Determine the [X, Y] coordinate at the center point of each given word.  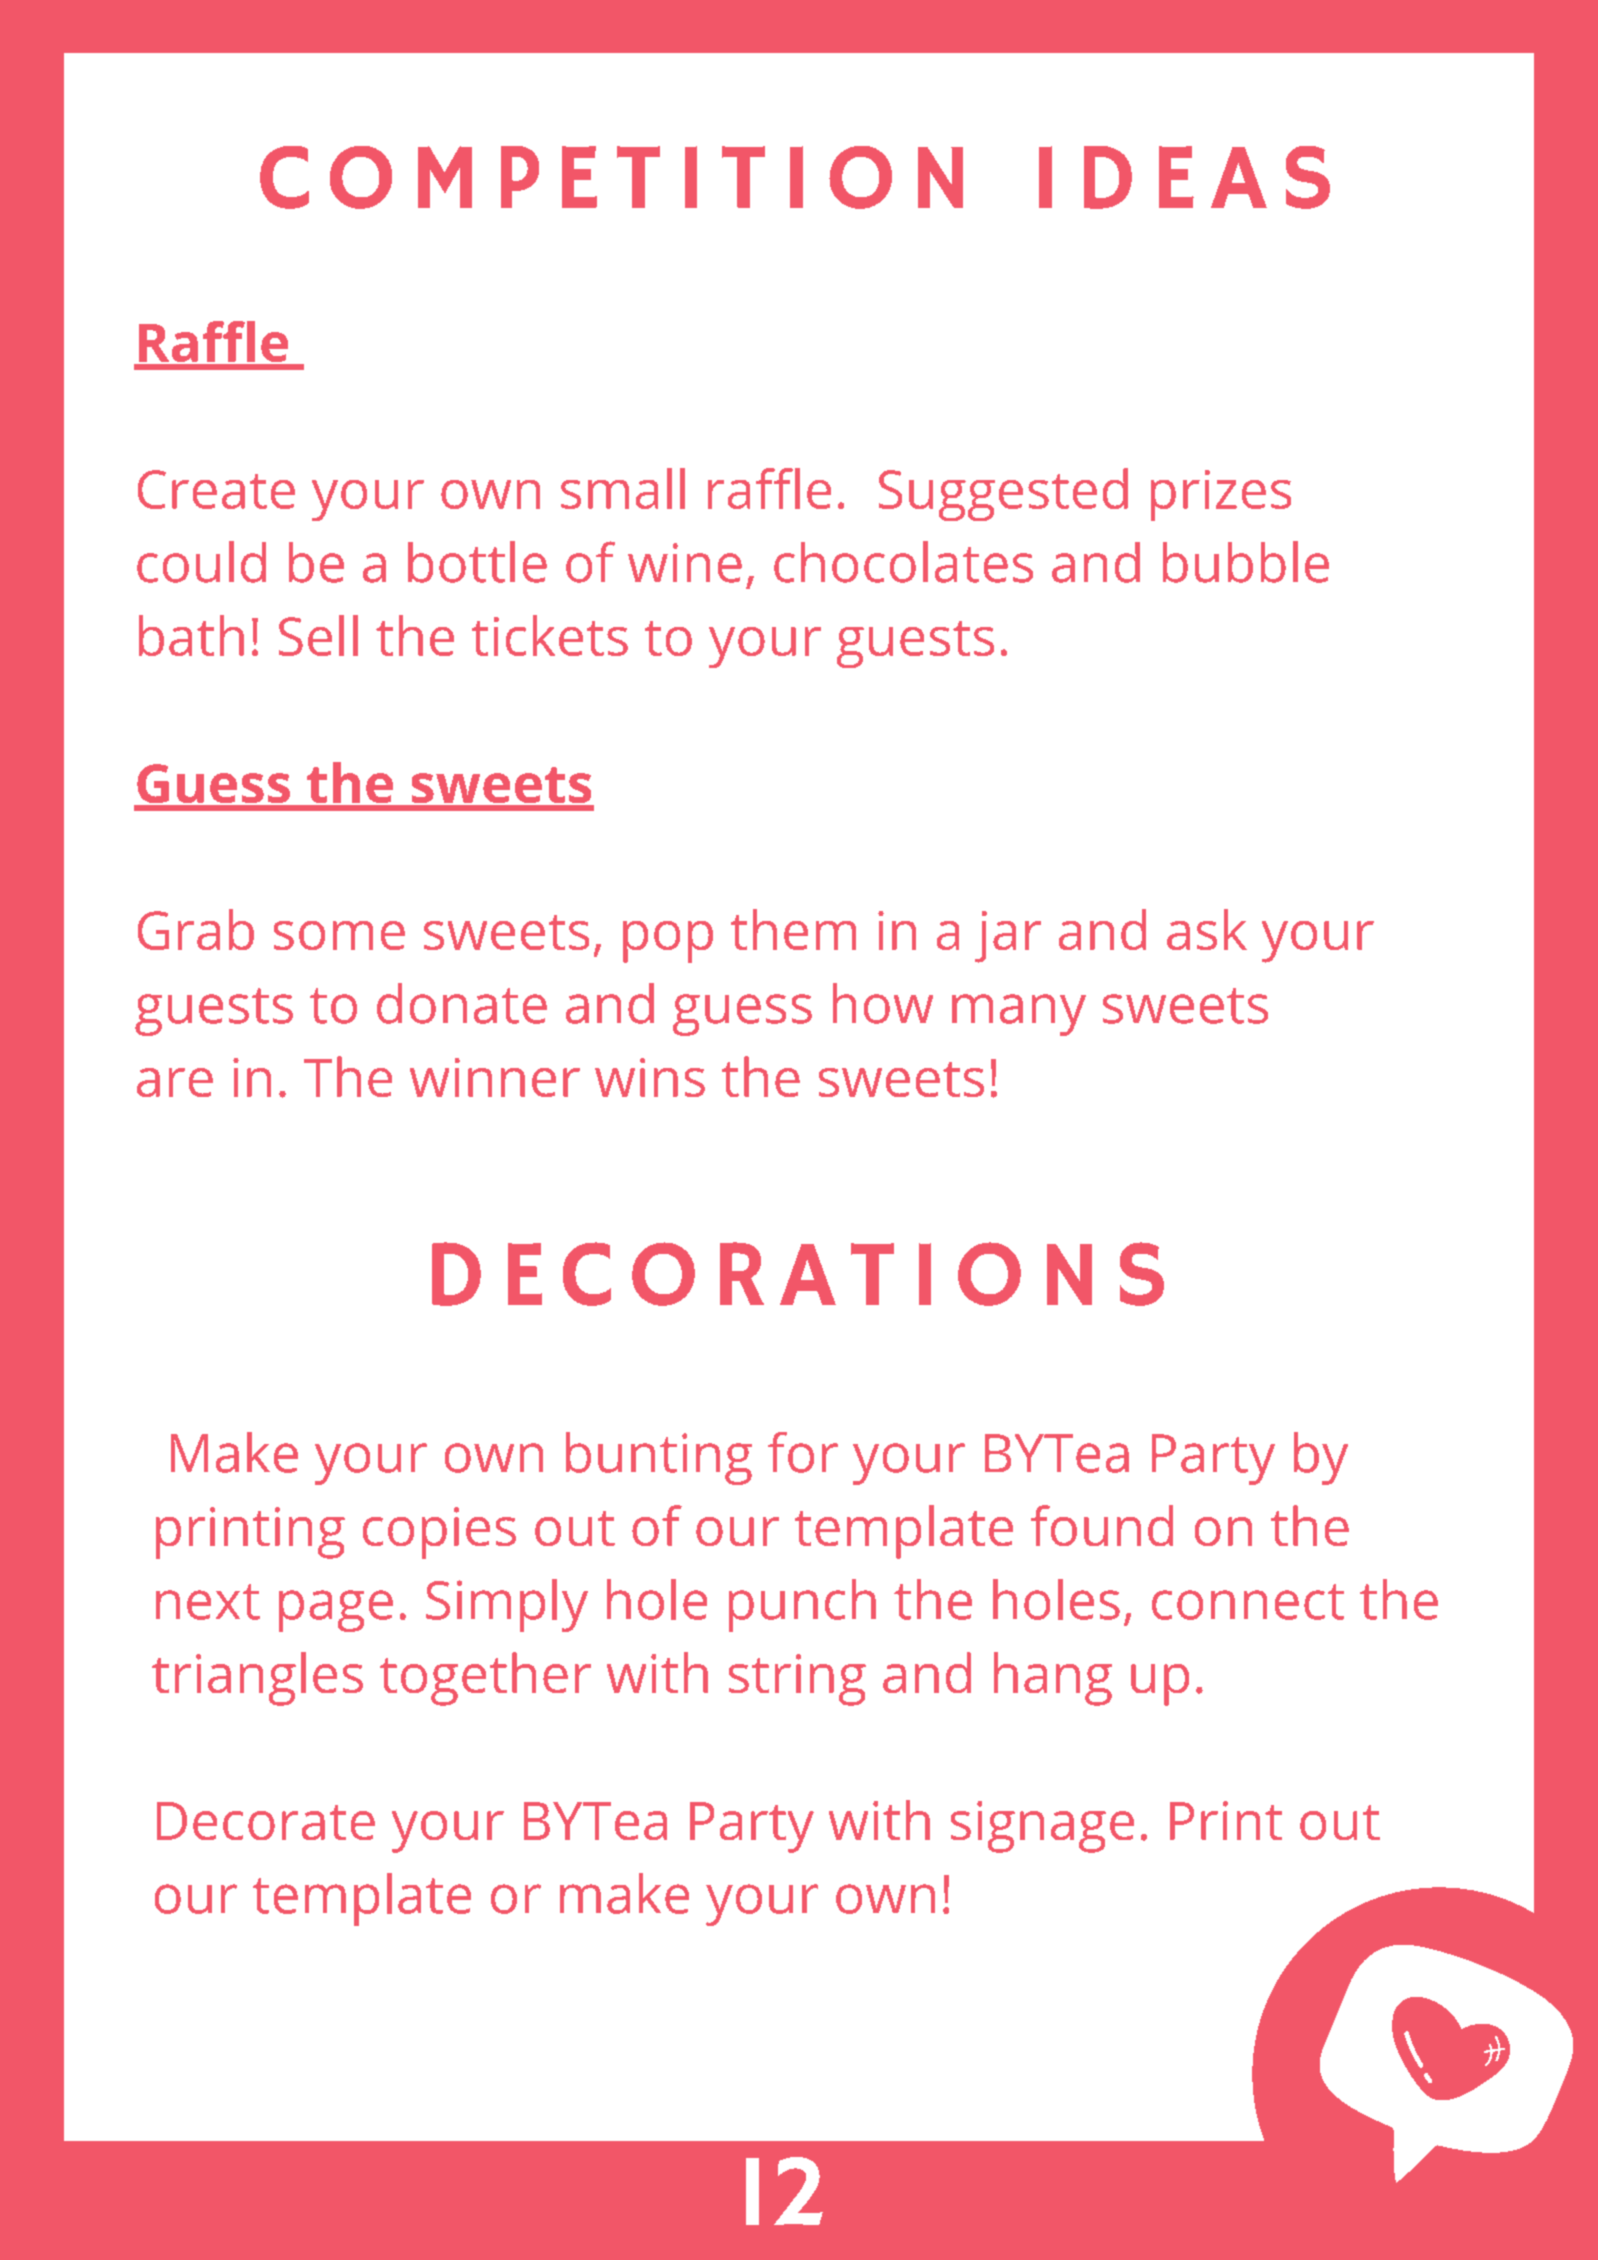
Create [216, 489]
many [1019, 1015]
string [797, 1680]
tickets [550, 635]
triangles [257, 1679]
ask [1207, 929]
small [623, 488]
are [175, 1082]
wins [650, 1077]
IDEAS [1184, 177]
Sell [318, 635]
